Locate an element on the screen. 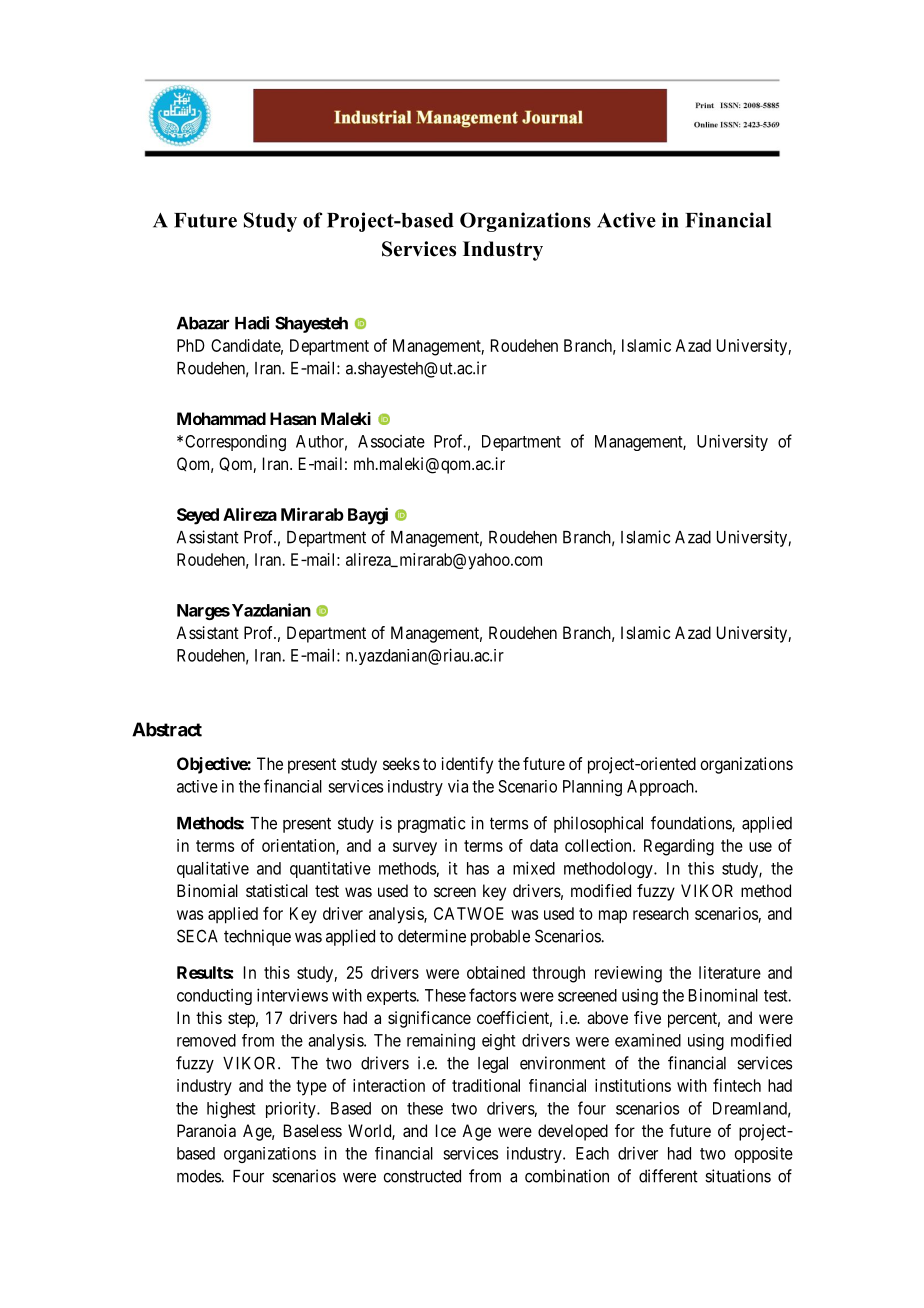  qualitative is located at coordinates (213, 869).
